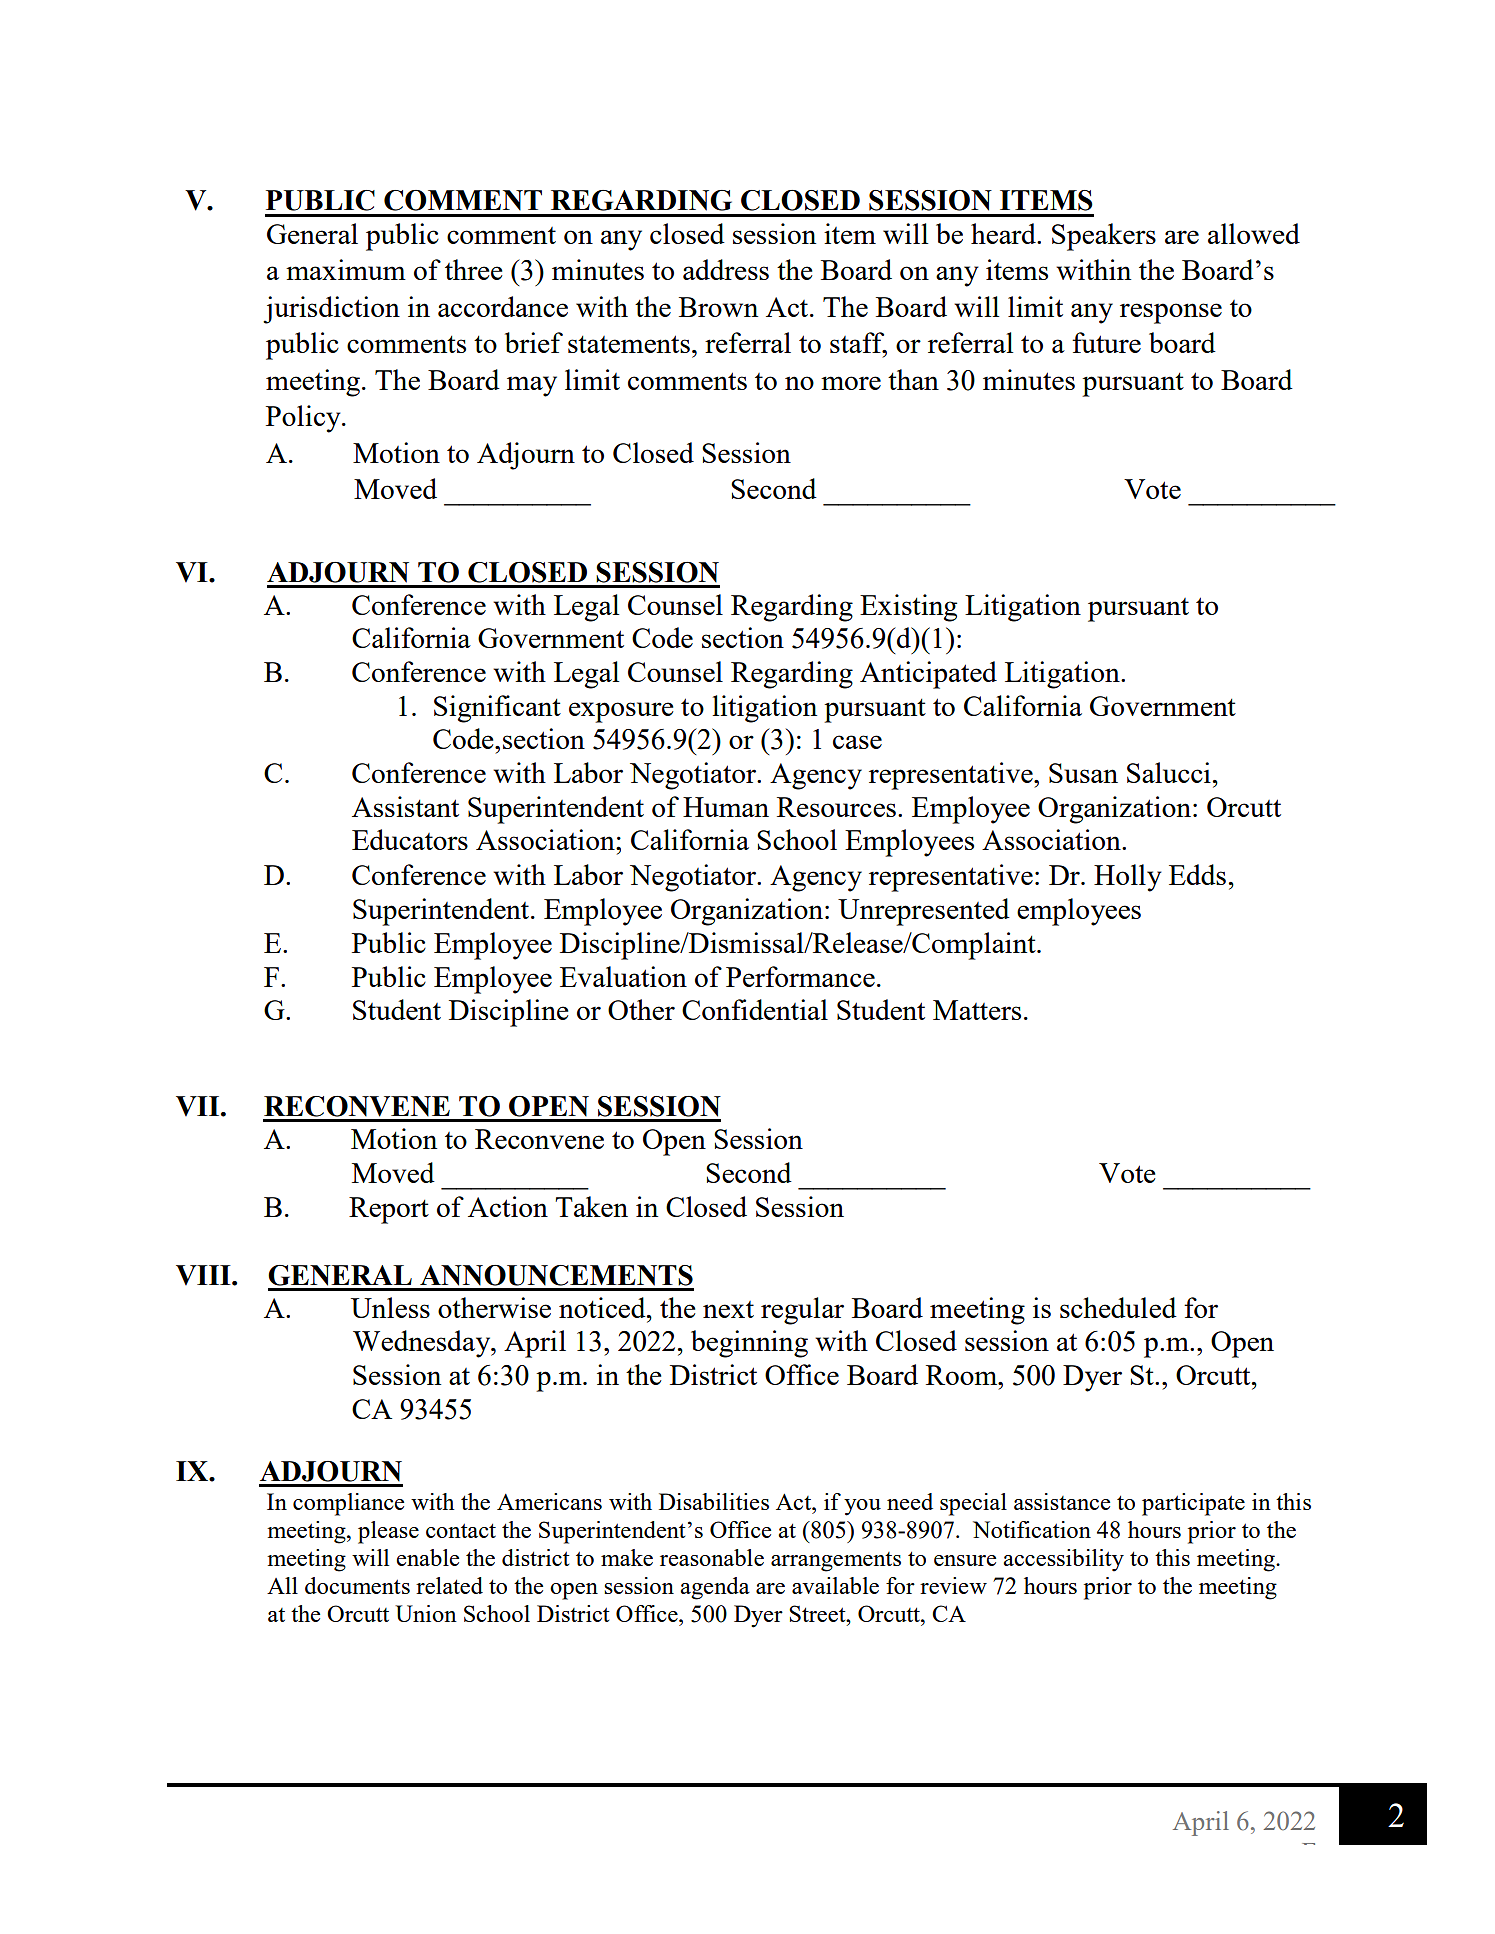  Describe the element at coordinates (1128, 878) in the screenshot. I see `Holly` at that location.
